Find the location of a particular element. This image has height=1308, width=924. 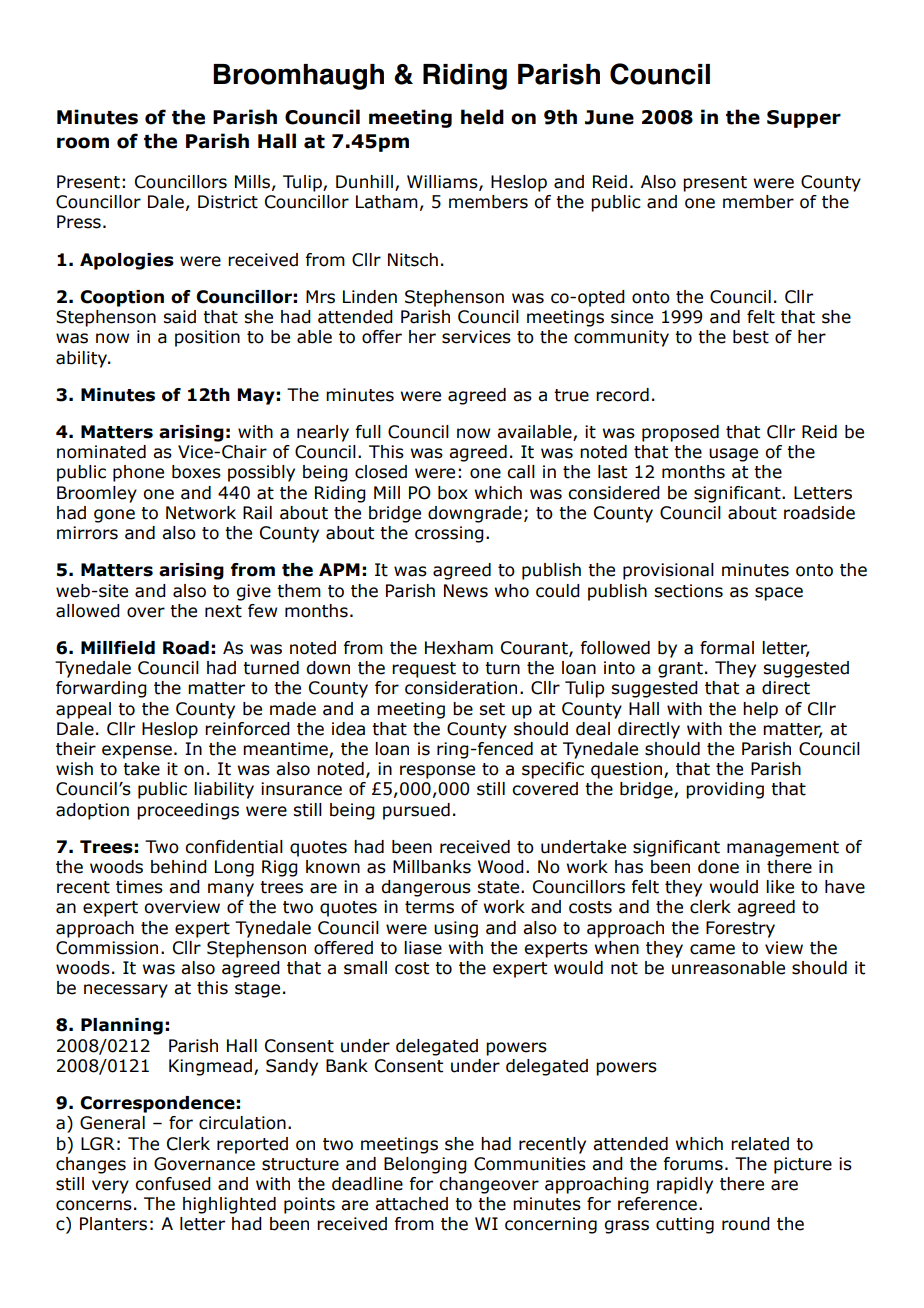

phone is located at coordinates (138, 473).
